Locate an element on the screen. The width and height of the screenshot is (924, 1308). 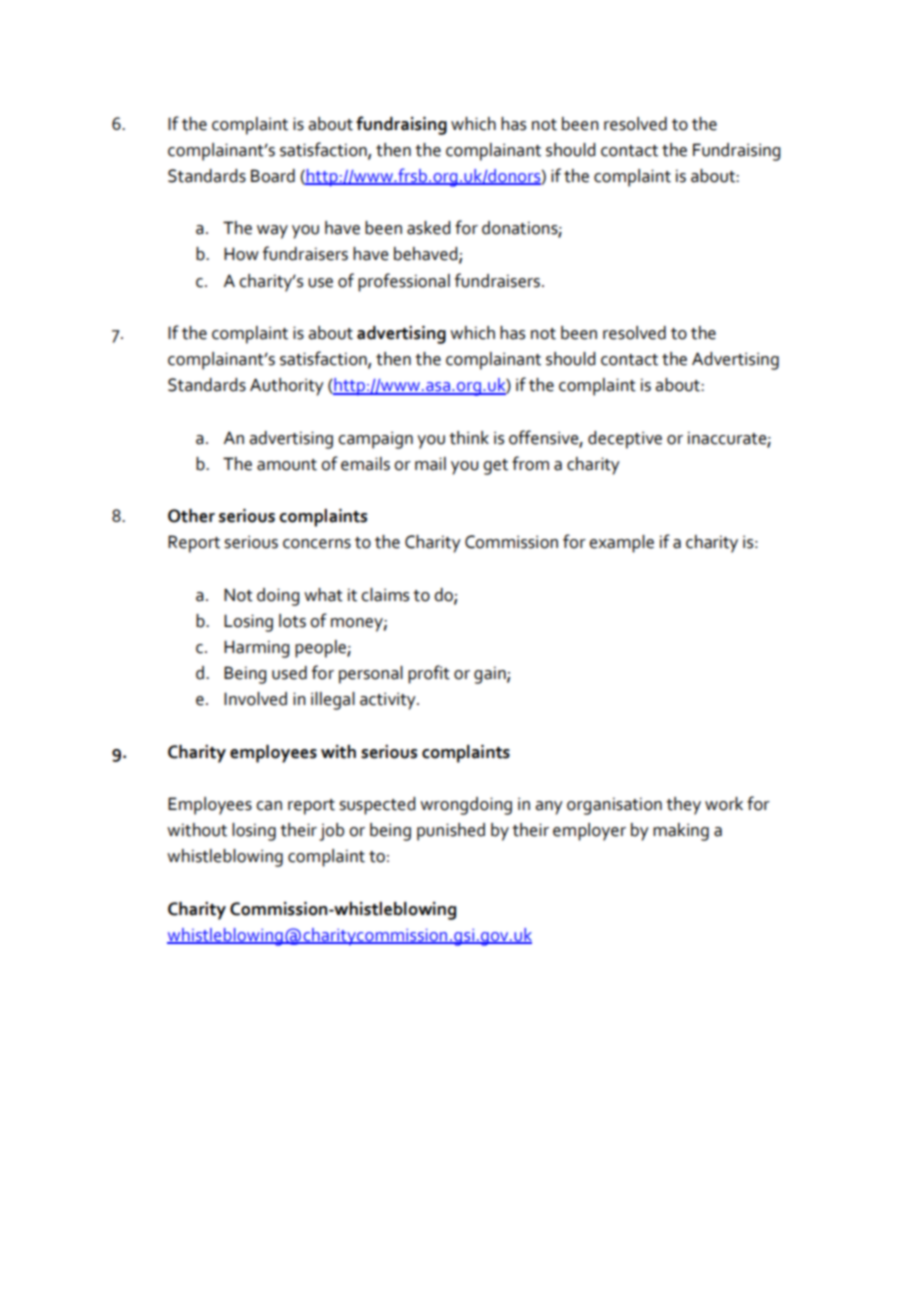
professional is located at coordinates (404, 282).
